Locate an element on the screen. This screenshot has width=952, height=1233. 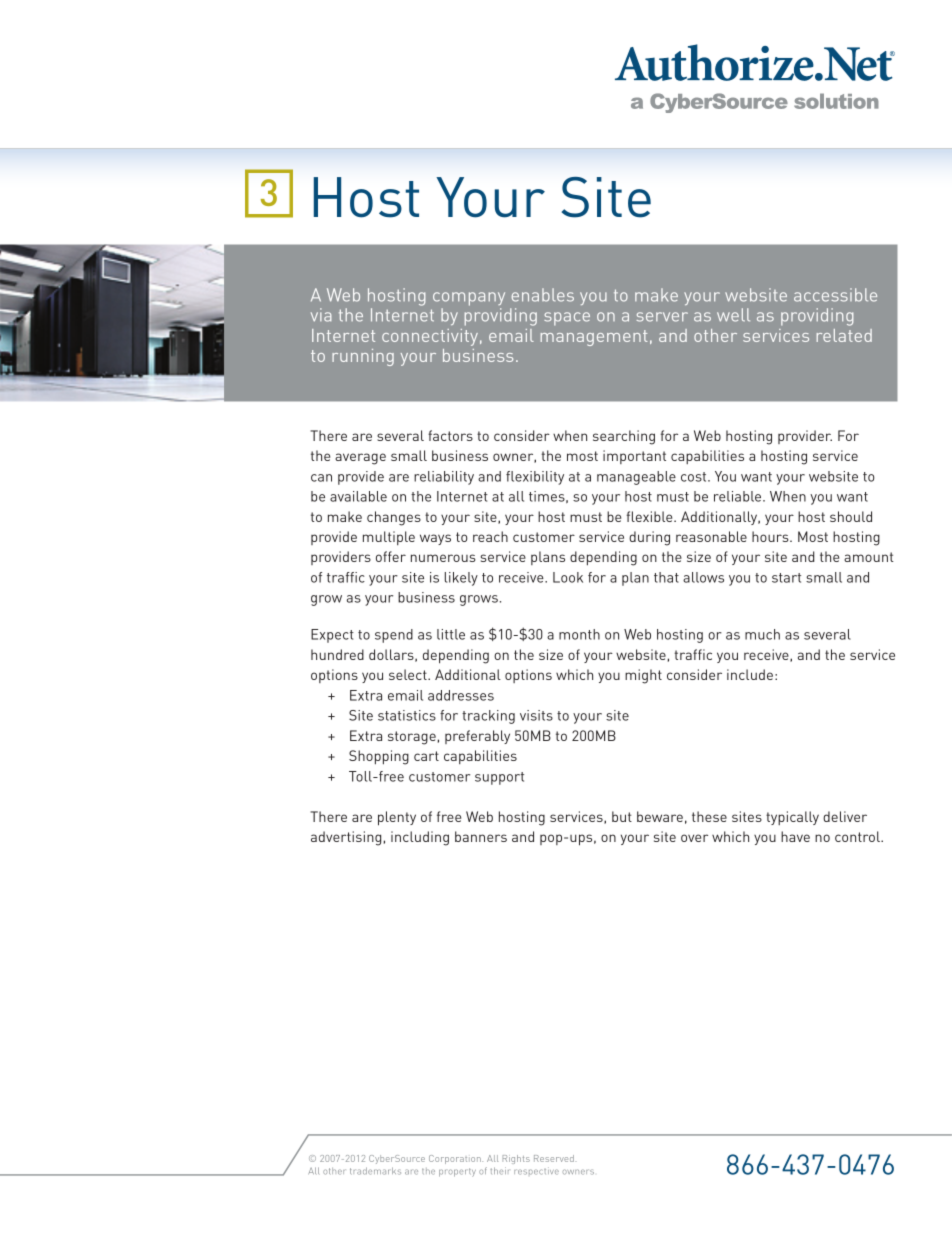
related is located at coordinates (844, 335).
